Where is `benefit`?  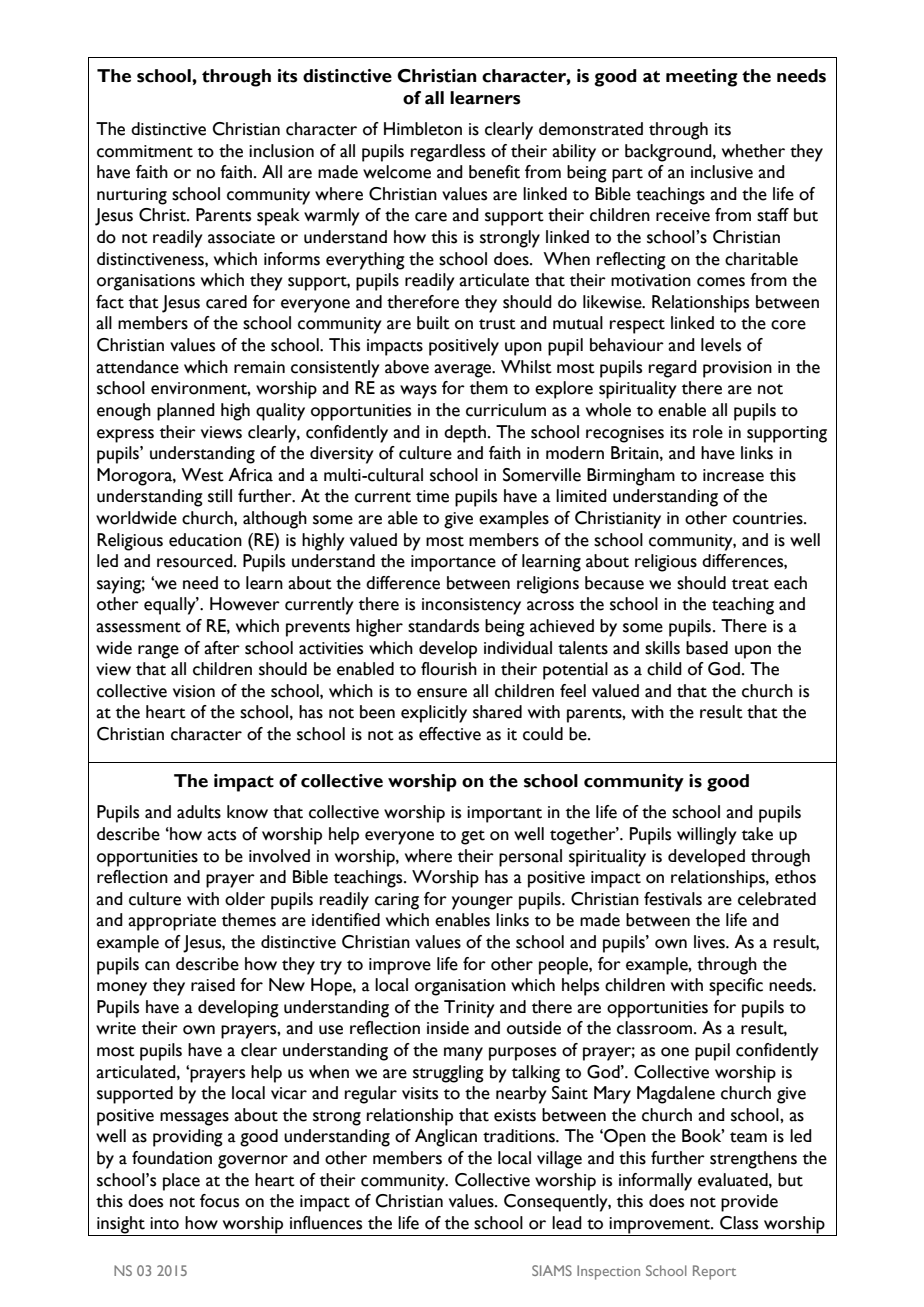
benefit is located at coordinates (494, 172).
